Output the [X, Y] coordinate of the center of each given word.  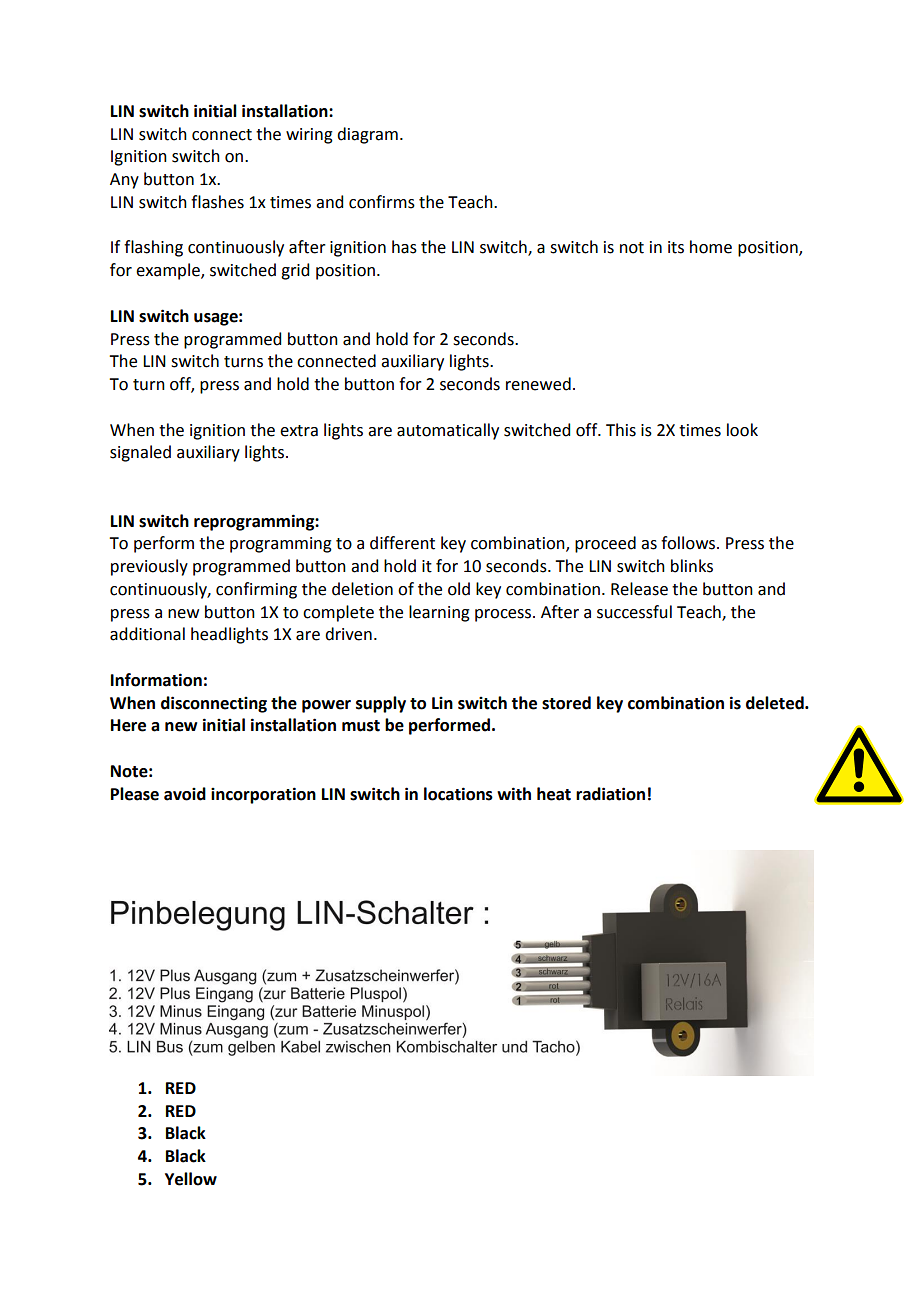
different [402, 543]
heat [554, 794]
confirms [382, 202]
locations [458, 794]
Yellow [191, 1179]
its [676, 247]
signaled [140, 453]
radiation [610, 794]
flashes [217, 202]
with [514, 794]
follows [689, 543]
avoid [185, 794]
